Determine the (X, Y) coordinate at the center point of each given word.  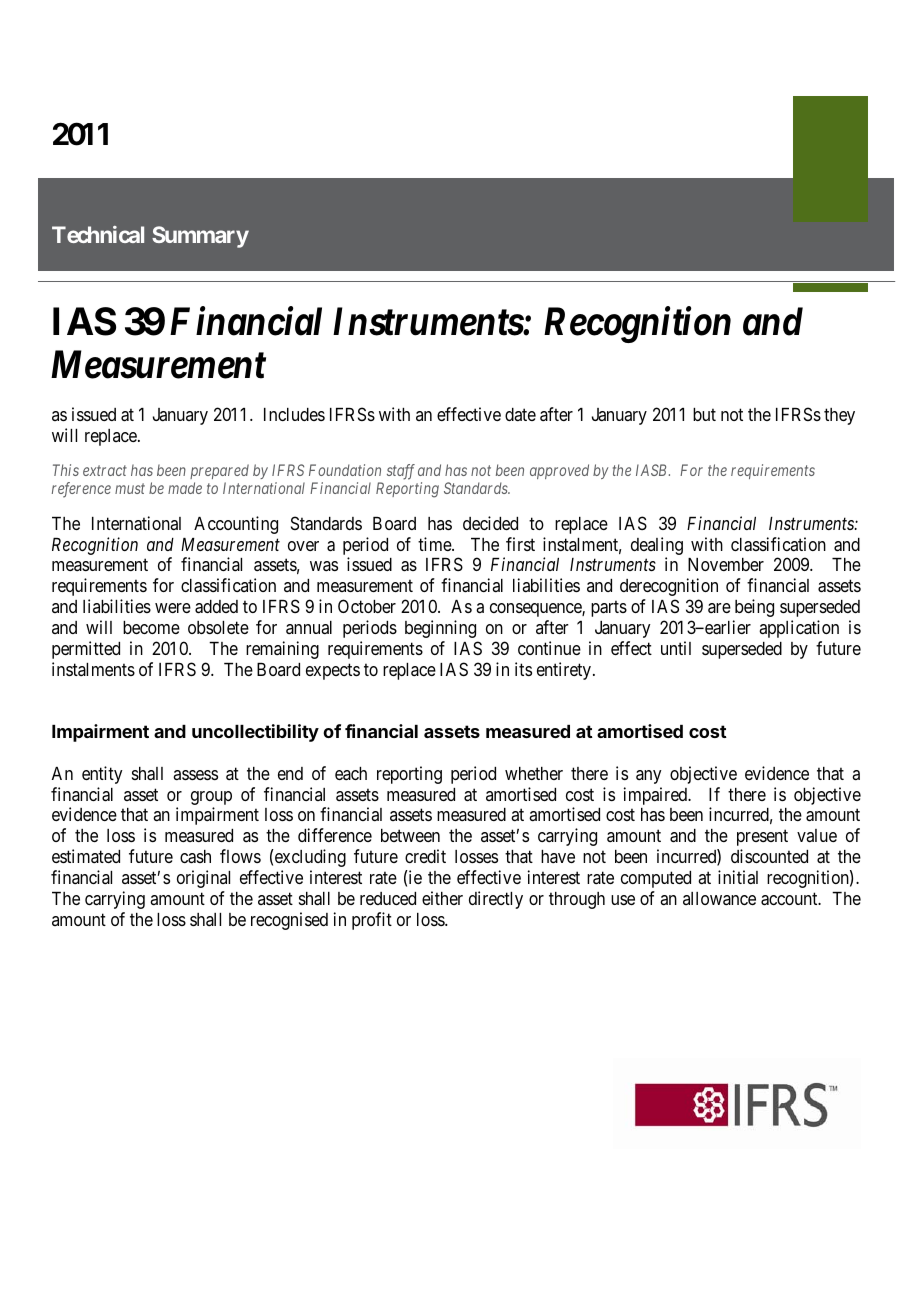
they (839, 416)
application (799, 629)
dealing (657, 546)
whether (534, 773)
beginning (440, 629)
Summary (200, 237)
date (520, 414)
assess (195, 775)
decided (490, 523)
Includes (294, 414)
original (203, 879)
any (649, 777)
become (151, 627)
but (704, 414)
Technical (98, 234)
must (130, 489)
